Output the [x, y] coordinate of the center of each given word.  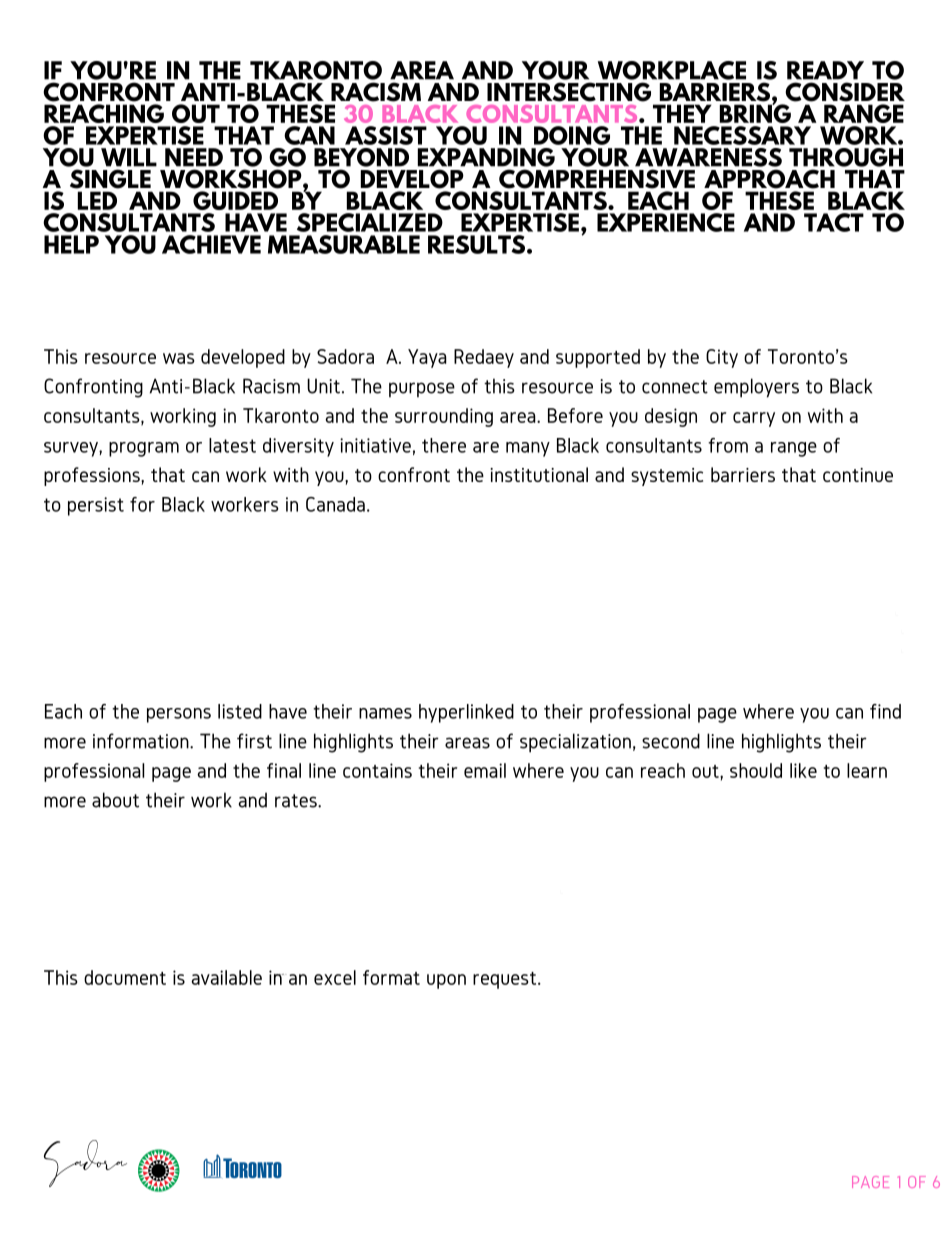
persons [179, 715]
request [506, 980]
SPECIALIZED [370, 222]
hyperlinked [466, 713]
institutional [539, 474]
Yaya [427, 358]
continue [858, 475]
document [125, 977]
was [179, 358]
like [803, 770]
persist [96, 506]
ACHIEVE [211, 244]
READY [825, 70]
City [722, 358]
